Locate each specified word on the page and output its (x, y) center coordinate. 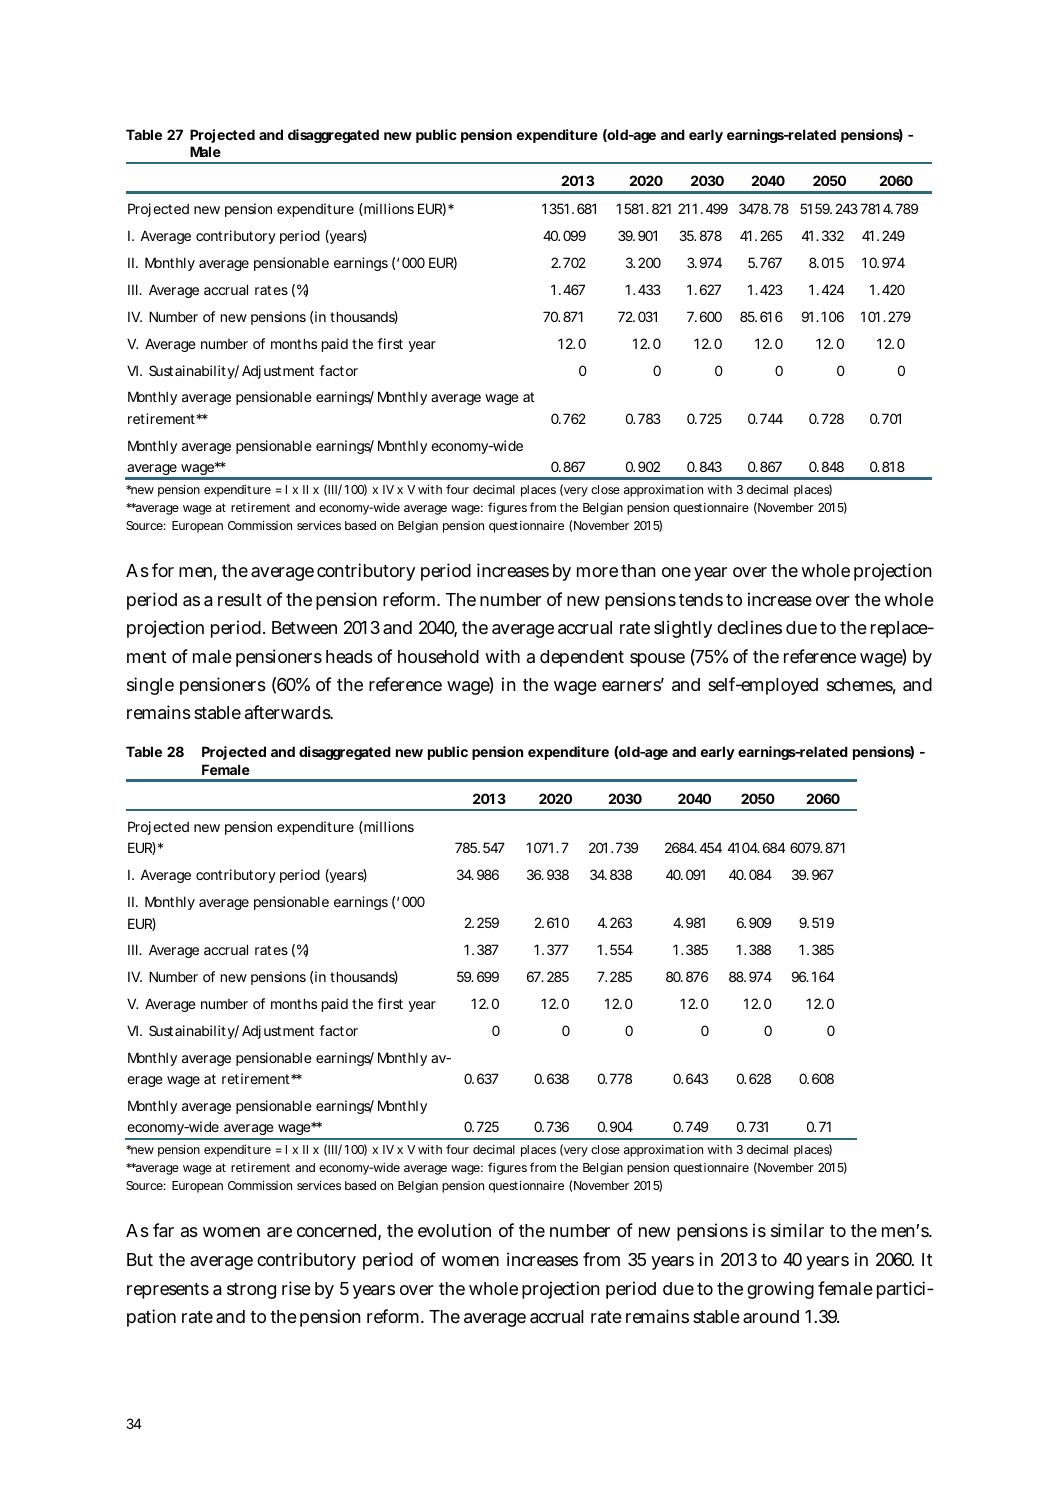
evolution (454, 1230)
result (240, 599)
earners (632, 686)
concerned (336, 1230)
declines (749, 627)
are (279, 1232)
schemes (861, 686)
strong (251, 1291)
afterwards (289, 712)
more (597, 572)
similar (797, 1230)
